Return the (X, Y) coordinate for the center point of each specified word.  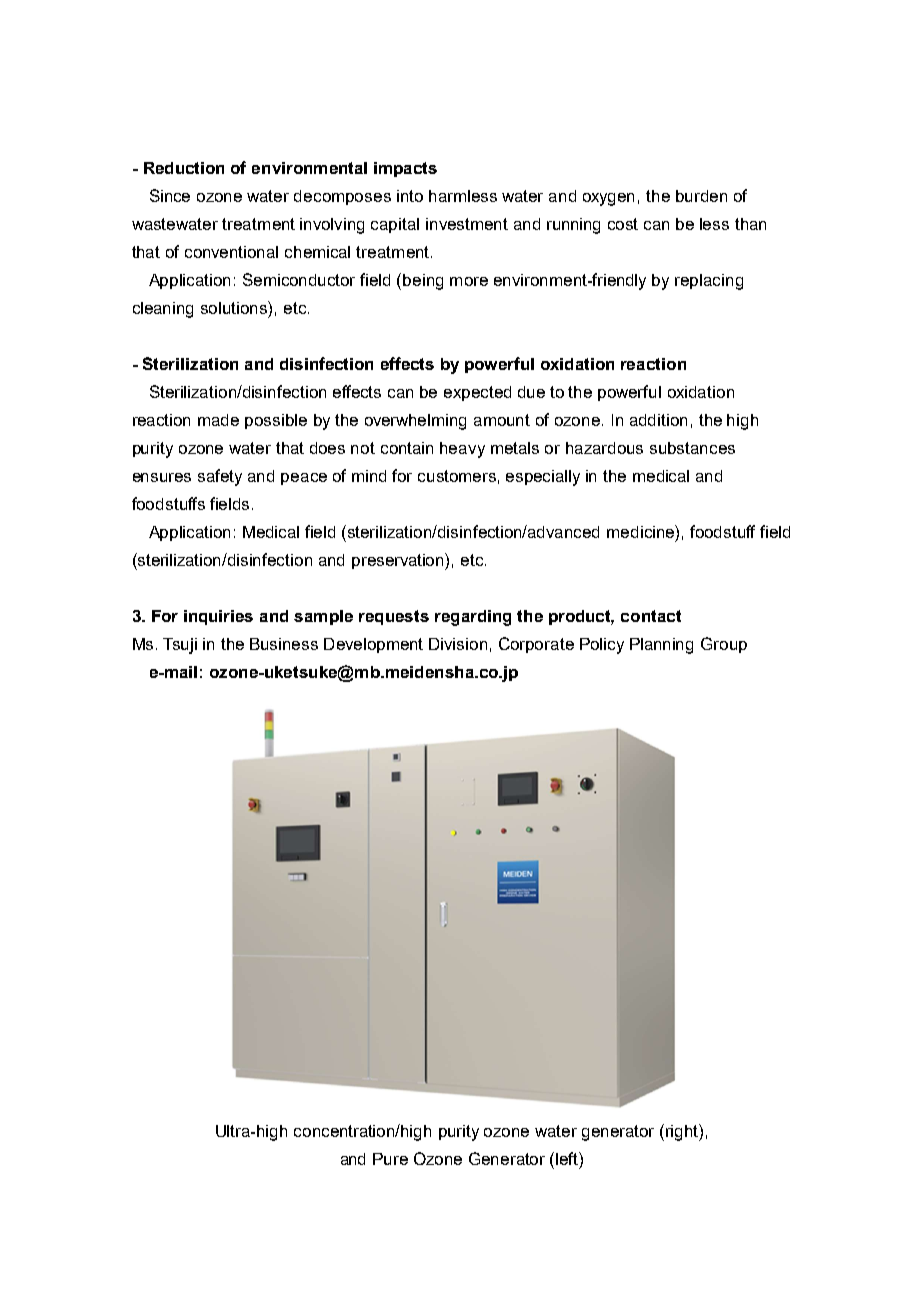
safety (220, 477)
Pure (390, 1159)
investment (467, 224)
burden (701, 196)
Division (458, 644)
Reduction (184, 168)
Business (284, 644)
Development (373, 645)
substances (692, 448)
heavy (462, 450)
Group (724, 645)
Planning (661, 646)
